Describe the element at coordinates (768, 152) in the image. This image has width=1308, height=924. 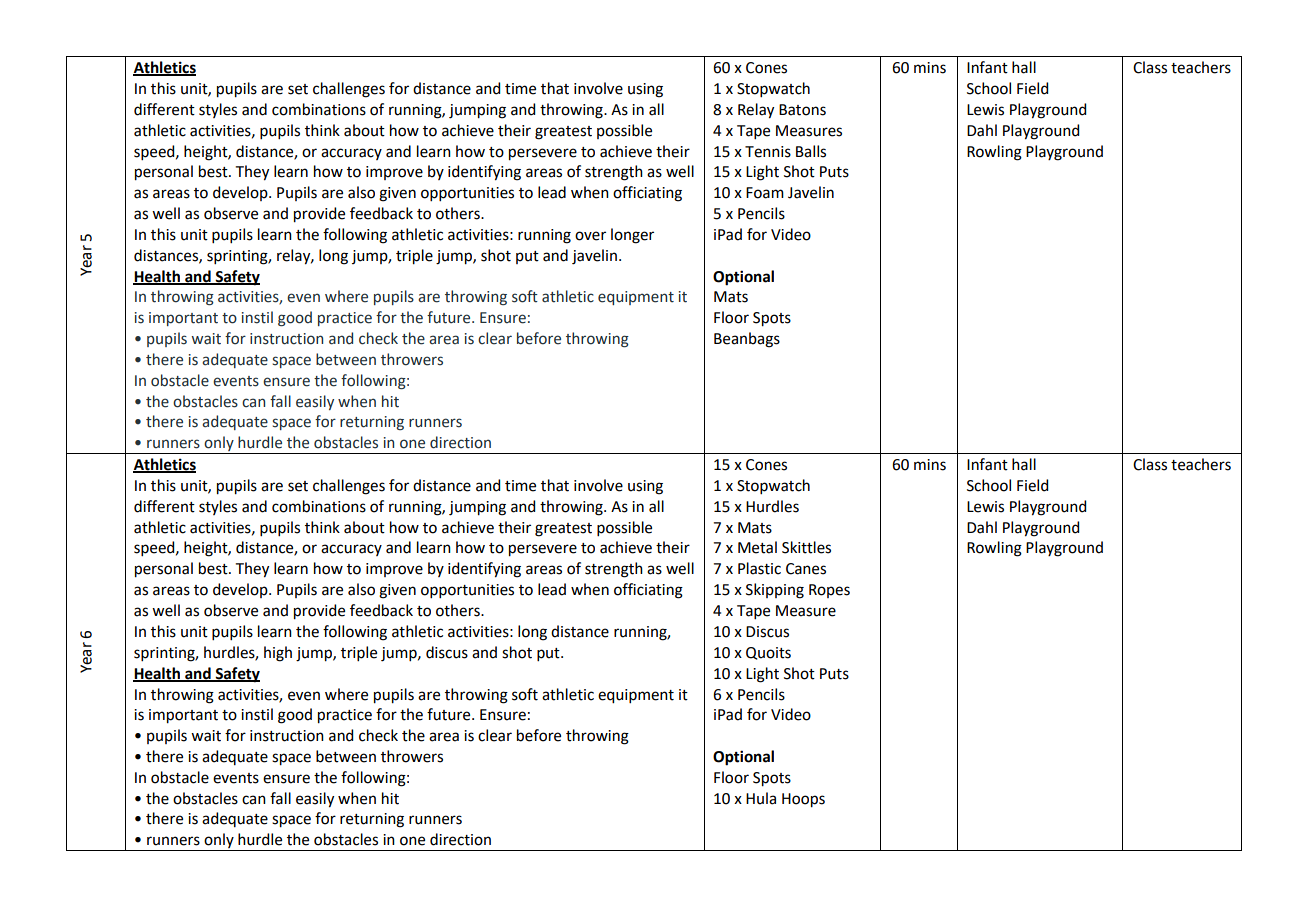
I see `Tennis` at that location.
